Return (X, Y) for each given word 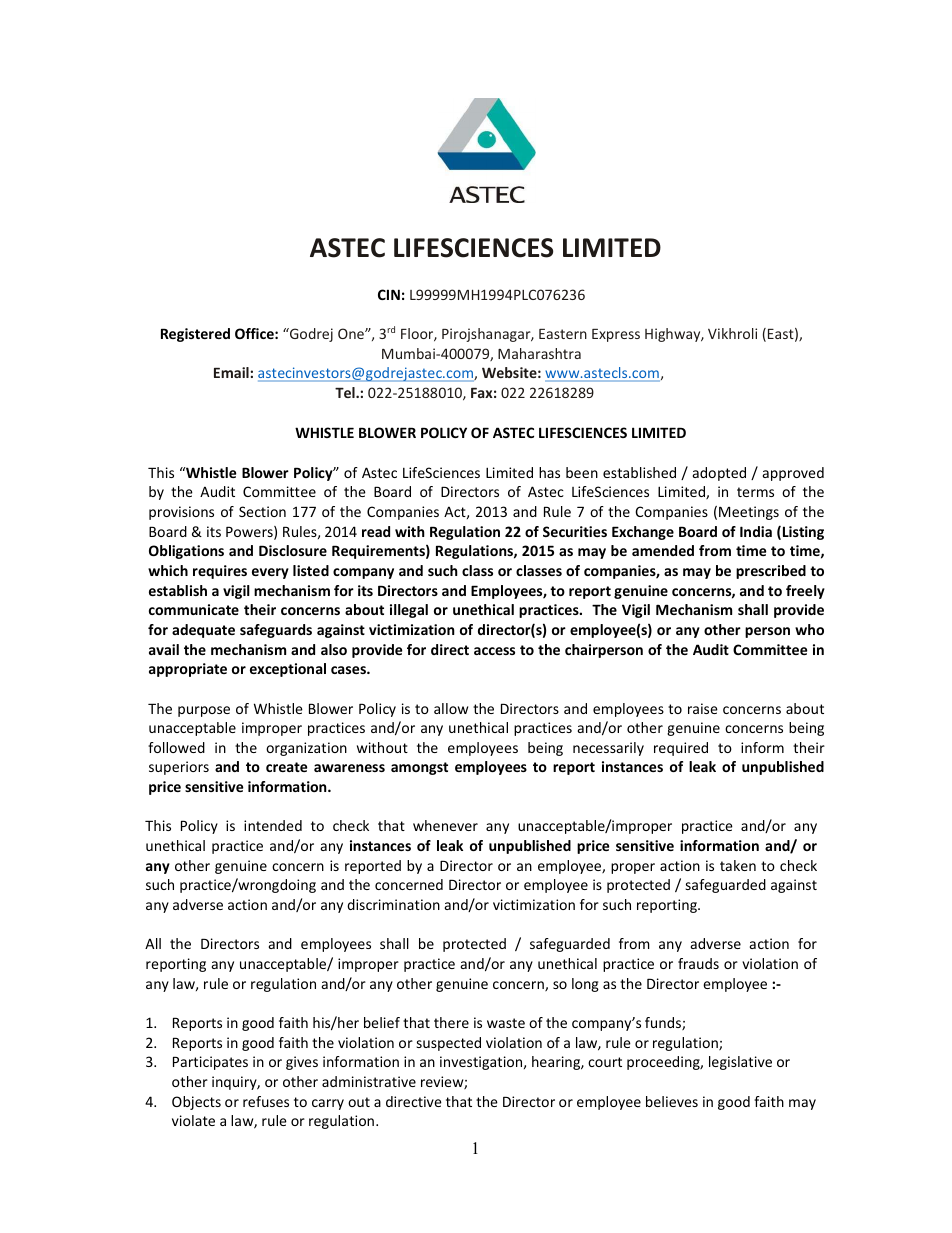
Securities (575, 531)
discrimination (393, 904)
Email (231, 372)
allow (451, 708)
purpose (204, 711)
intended (273, 825)
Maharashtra (539, 353)
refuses (266, 1101)
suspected (448, 1044)
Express (616, 335)
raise (703, 708)
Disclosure (293, 550)
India (756, 531)
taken (738, 865)
